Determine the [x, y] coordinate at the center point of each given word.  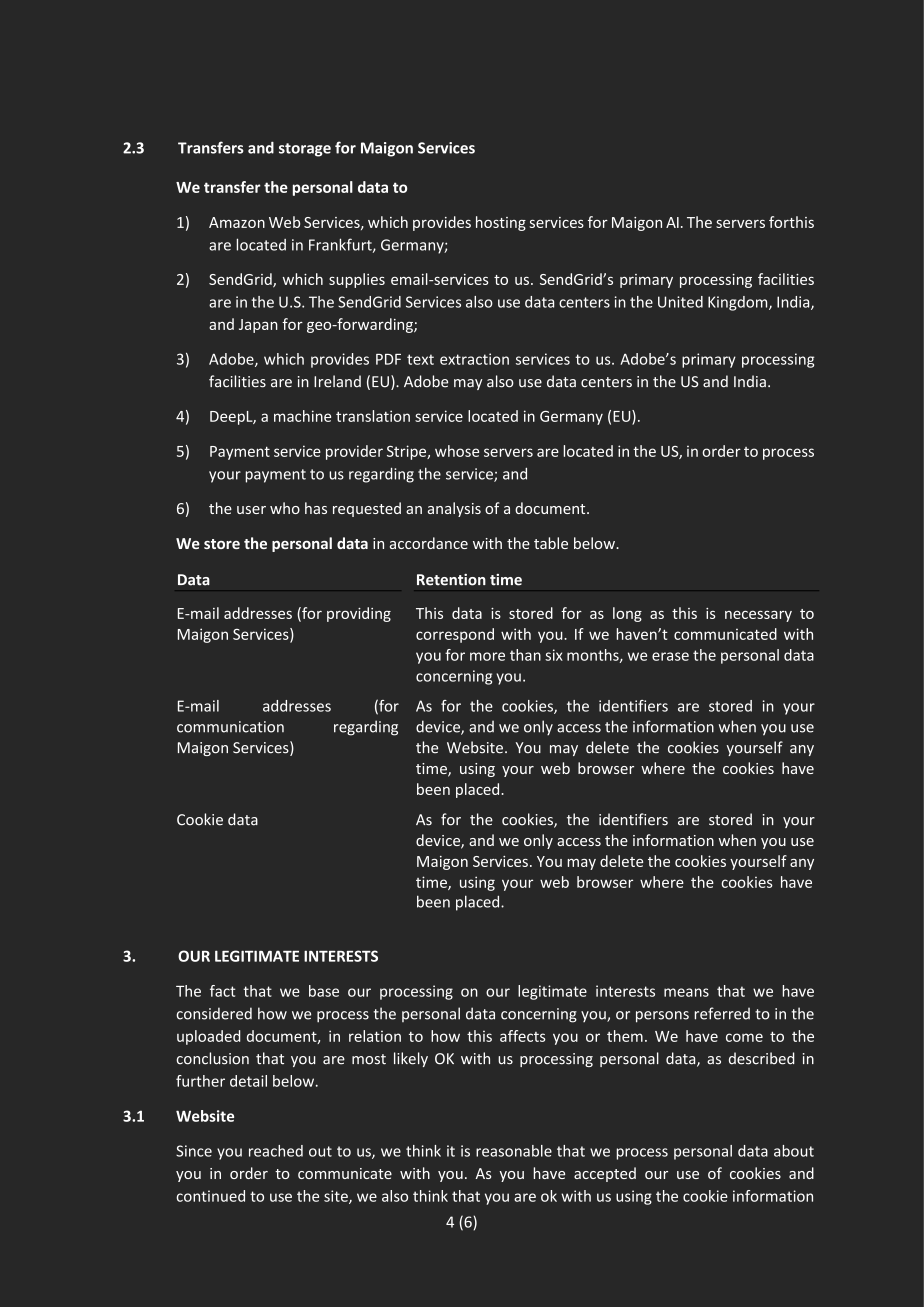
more [487, 656]
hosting [501, 223]
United [680, 302]
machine [302, 416]
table [551, 543]
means [686, 992]
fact [223, 991]
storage [305, 150]
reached [276, 1151]
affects [523, 1036]
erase [670, 656]
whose [457, 451]
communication [230, 727]
